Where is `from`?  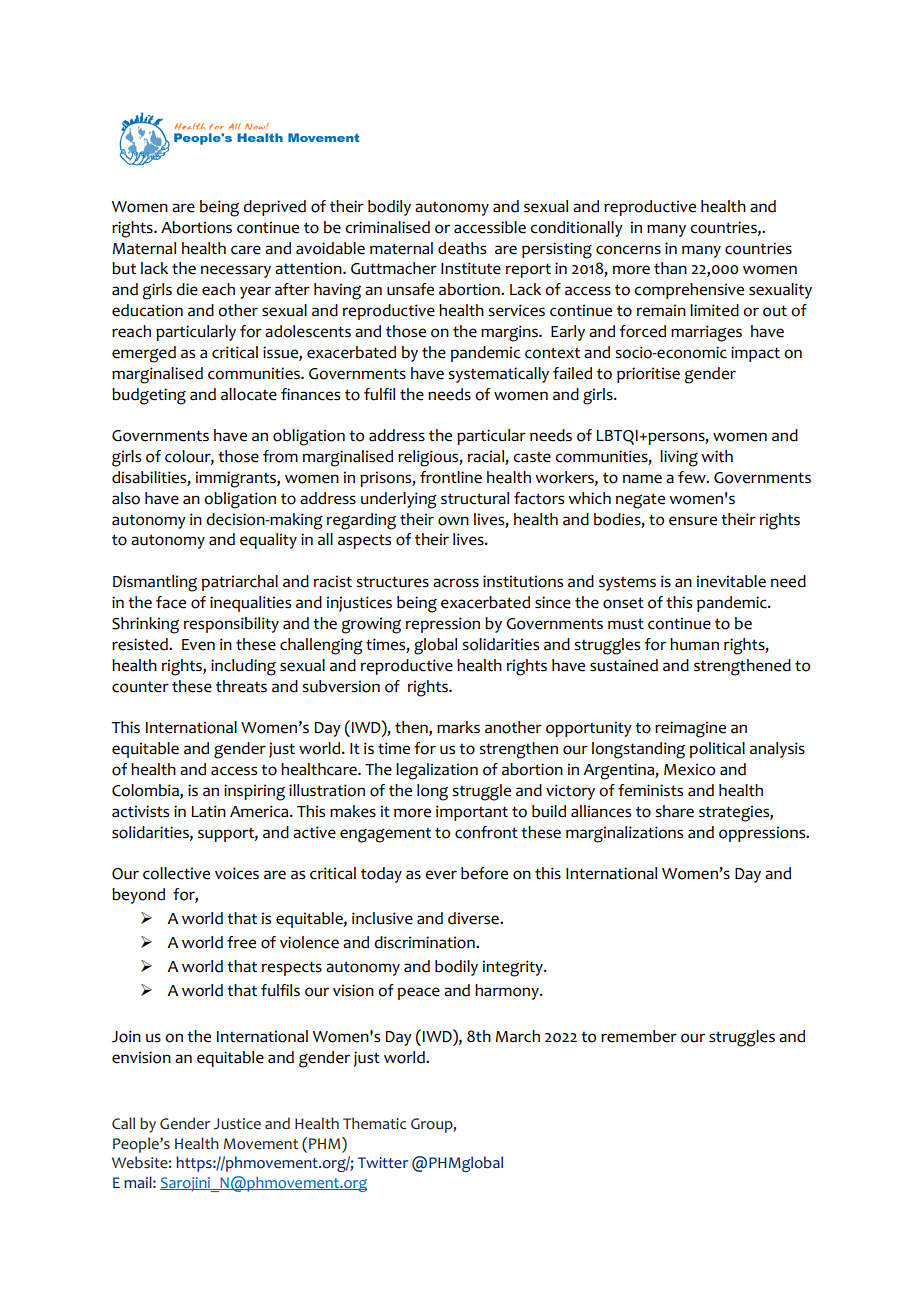
from is located at coordinates (280, 456).
